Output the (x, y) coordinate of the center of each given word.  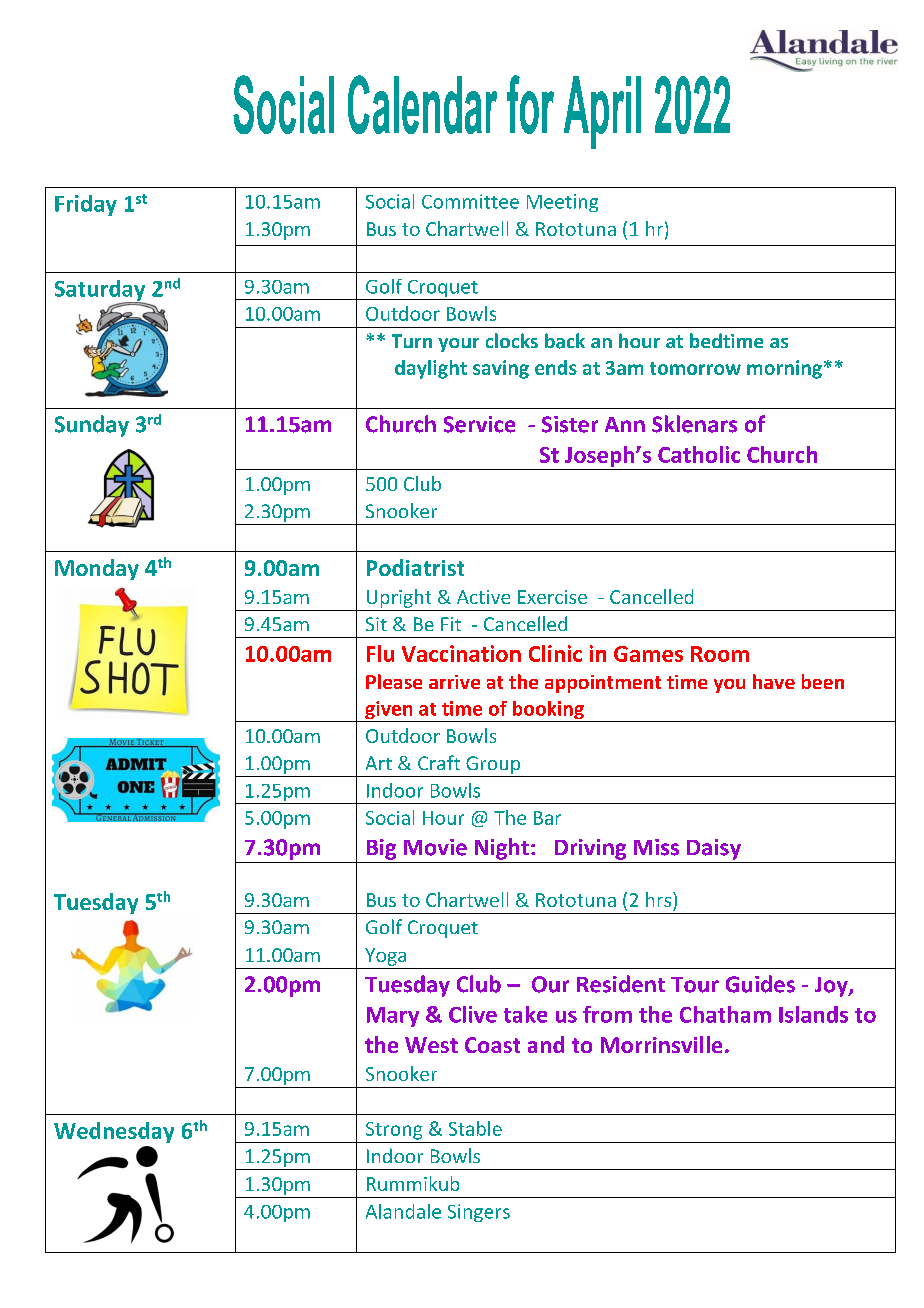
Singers (479, 1213)
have (774, 681)
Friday (86, 205)
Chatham (725, 1014)
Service (479, 424)
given (389, 711)
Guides (760, 984)
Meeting (562, 203)
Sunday (92, 426)
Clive (473, 1014)
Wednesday (114, 1132)
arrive (454, 682)
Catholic (699, 454)
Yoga (385, 957)
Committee (470, 201)
